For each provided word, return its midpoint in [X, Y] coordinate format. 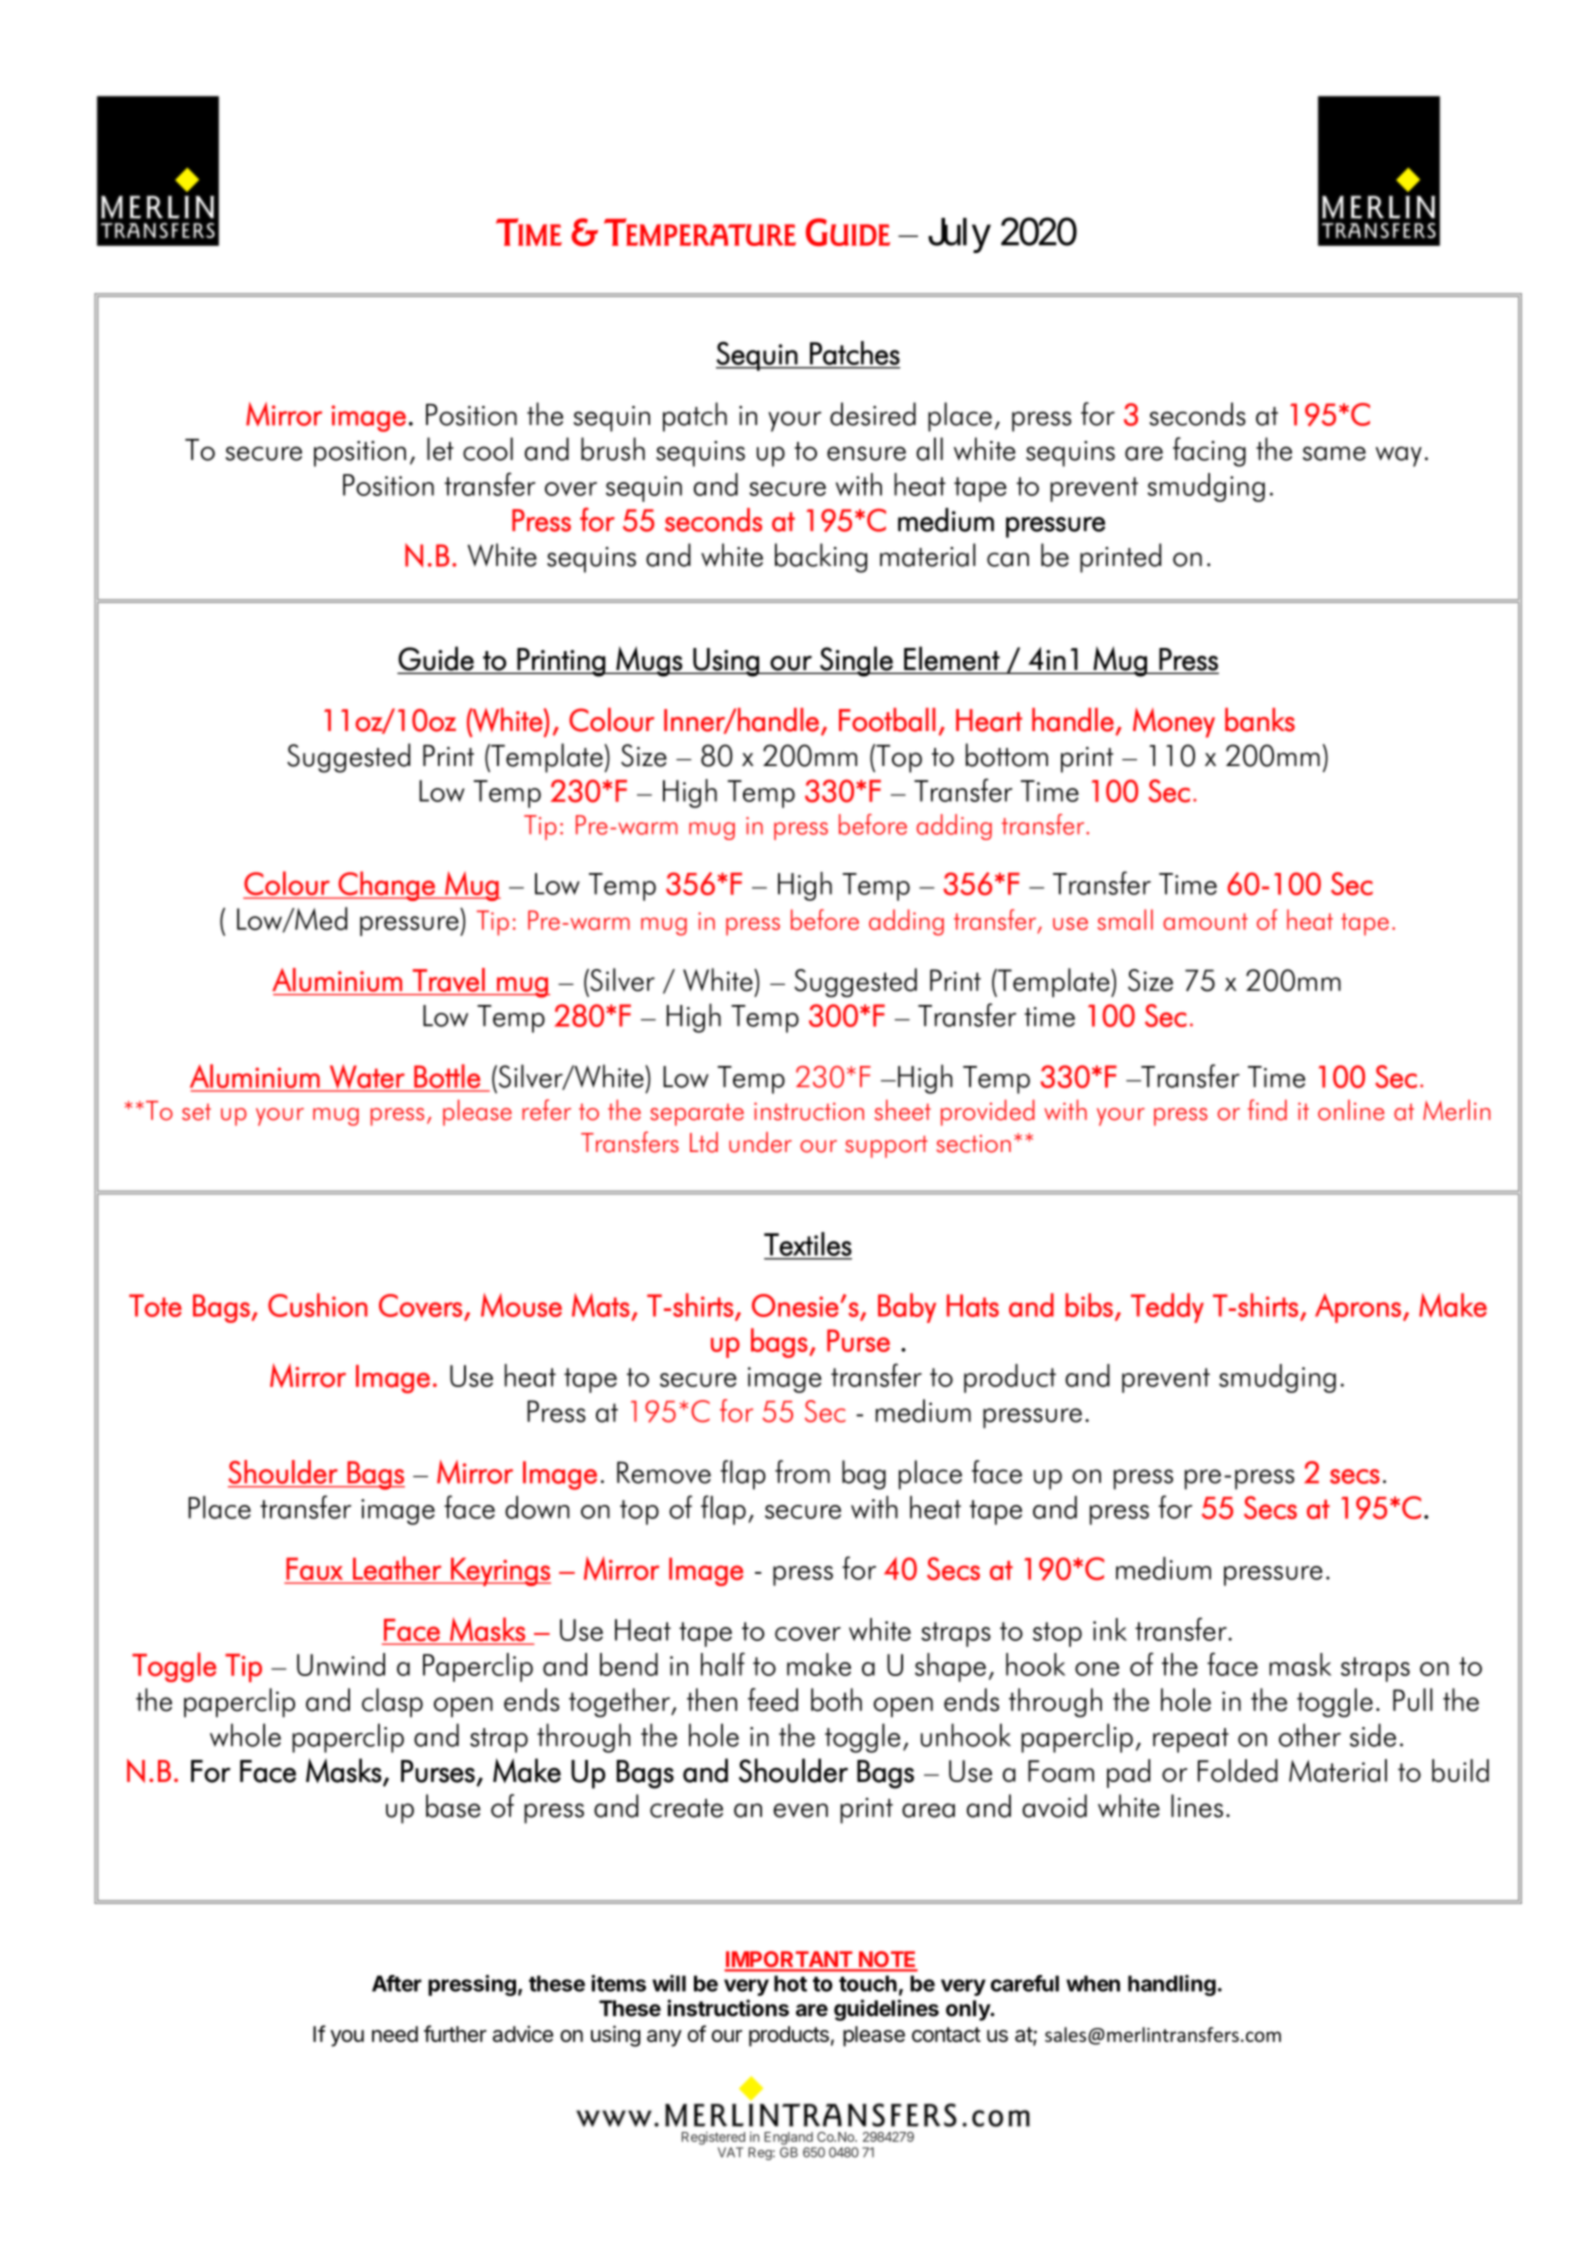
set [196, 1112]
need [395, 2034]
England [788, 2138]
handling [1172, 1985]
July [959, 235]
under [760, 1142]
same [1334, 453]
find [1267, 1110]
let [440, 449]
